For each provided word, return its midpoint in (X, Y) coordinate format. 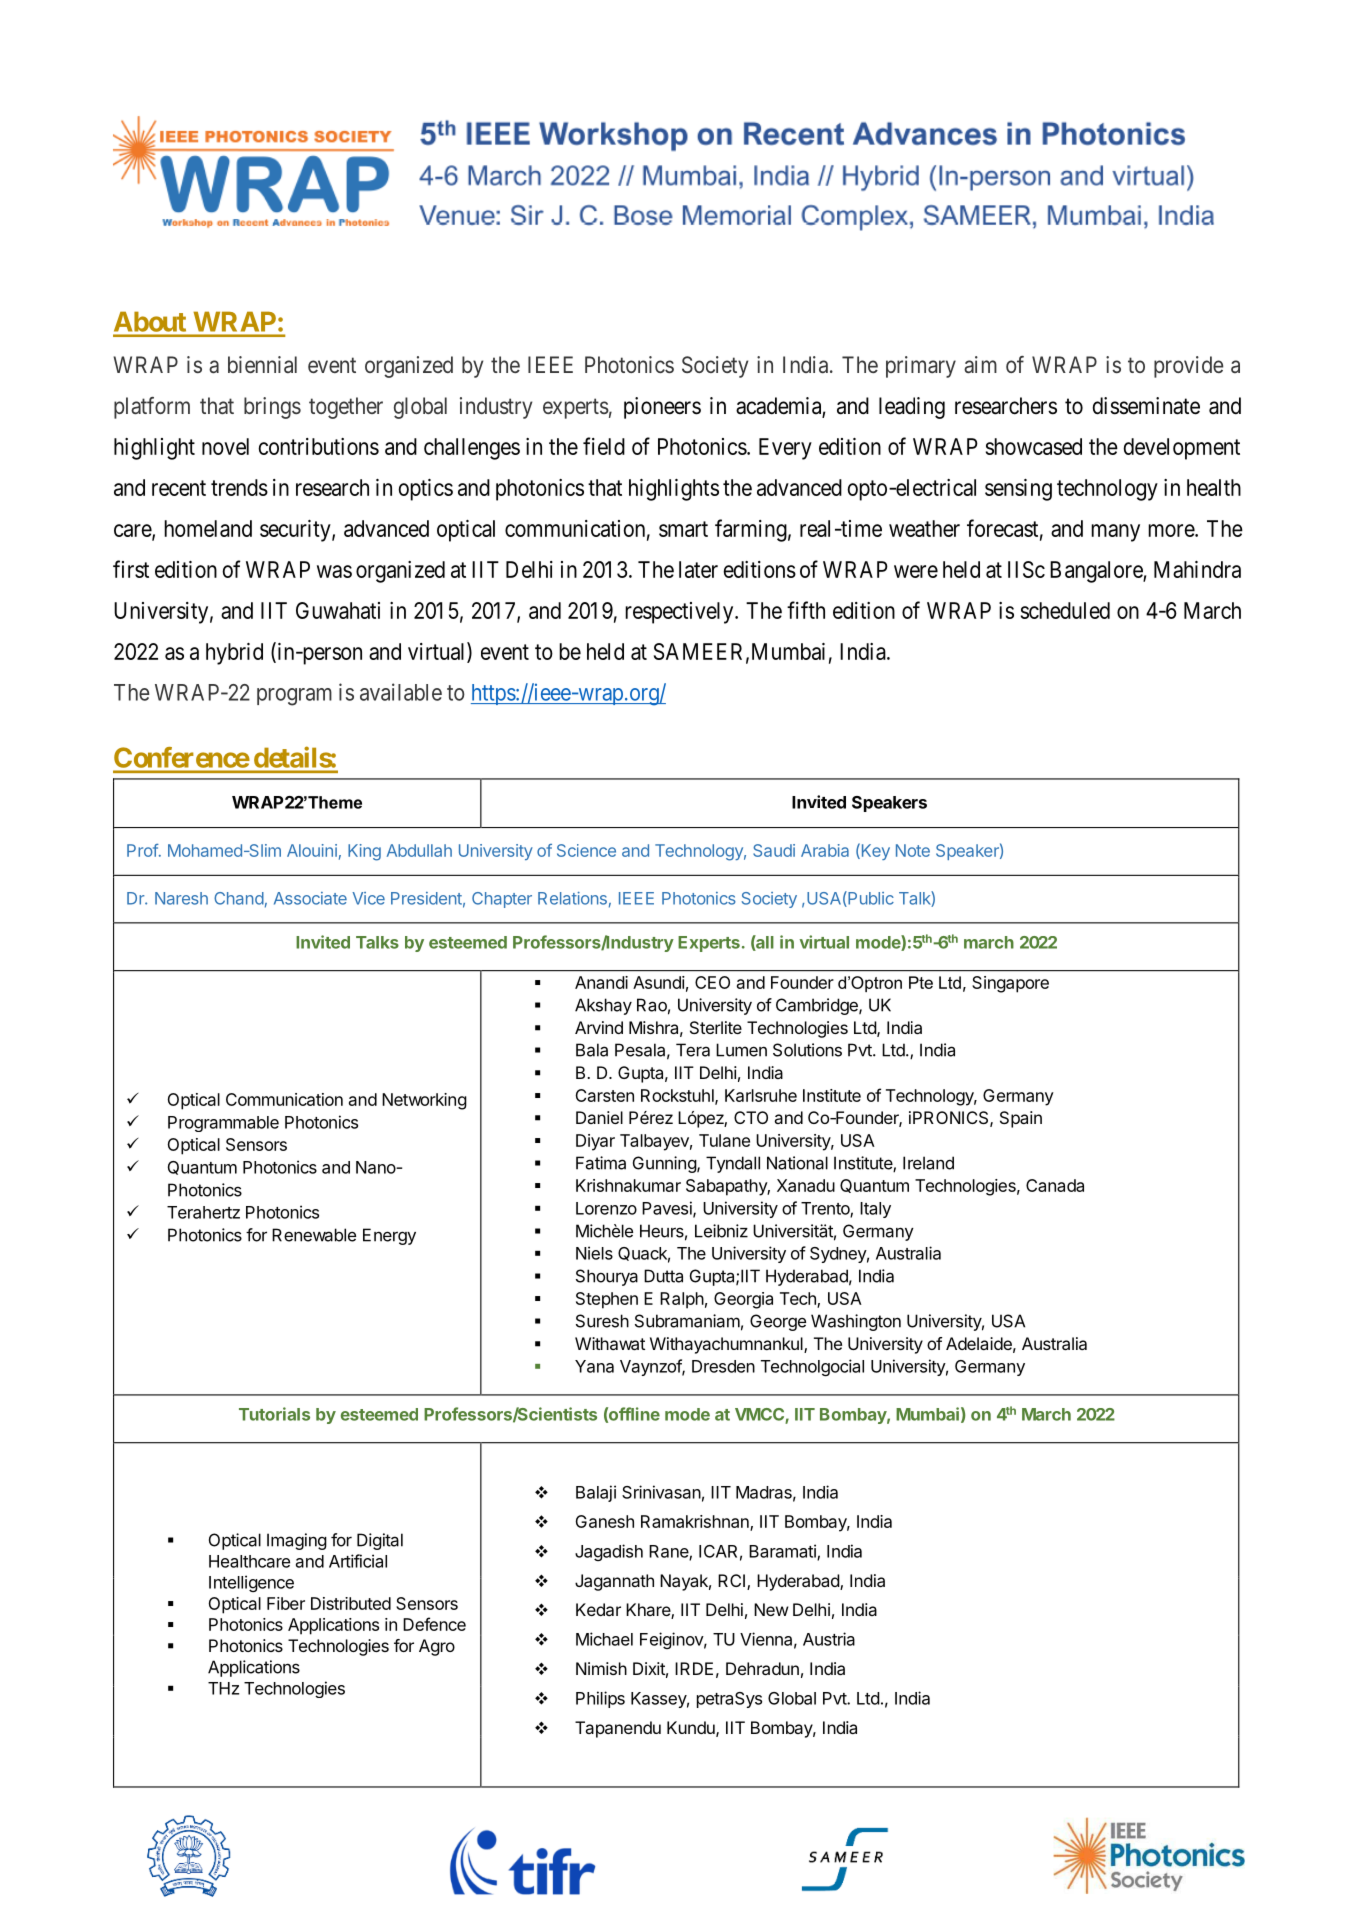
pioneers (662, 408)
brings (272, 408)
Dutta (663, 1276)
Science (586, 850)
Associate (310, 898)
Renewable (314, 1235)
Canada (1055, 1185)
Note (913, 850)
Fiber (286, 1603)
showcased (1034, 446)
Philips (600, 1699)
